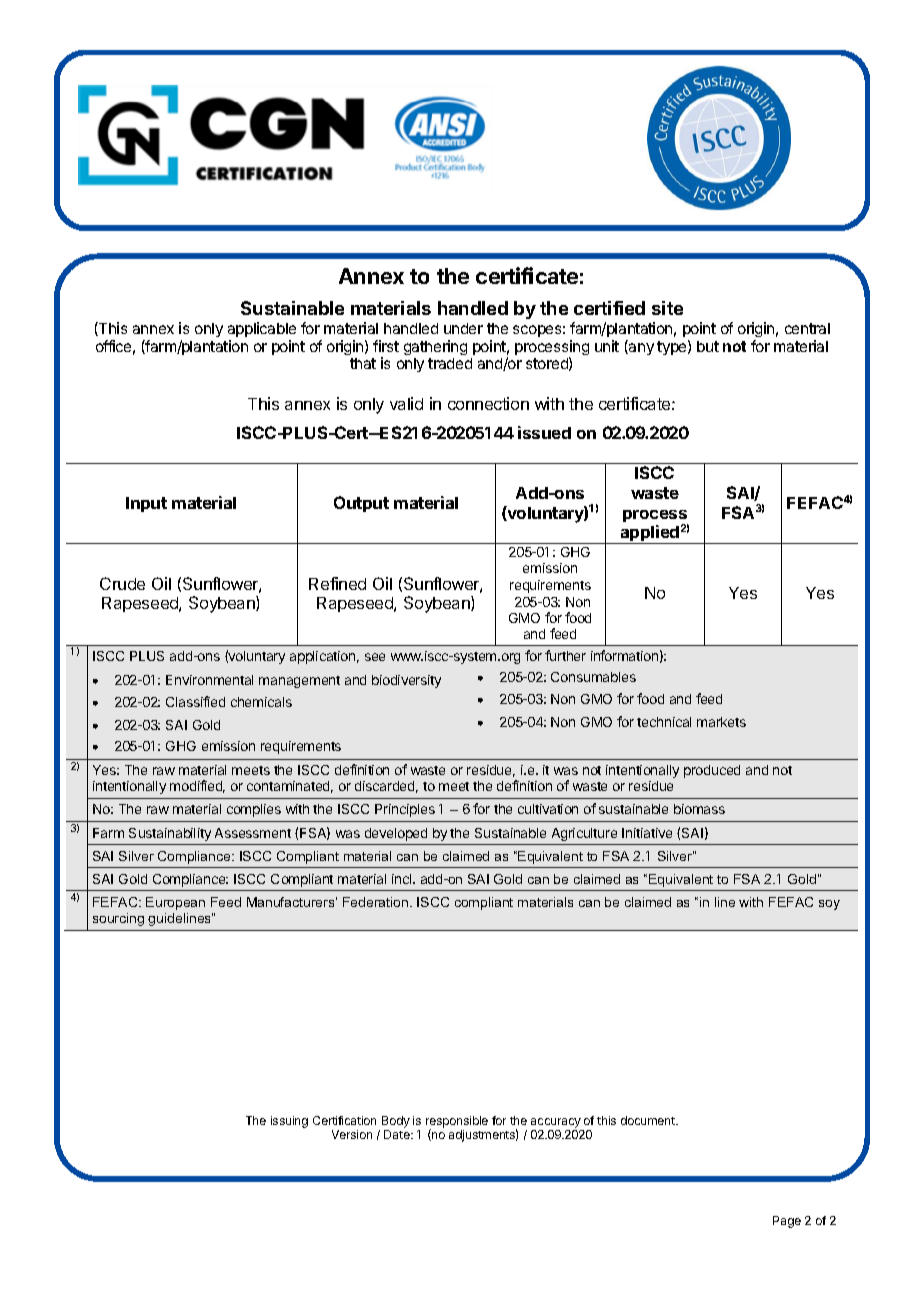  Describe the element at coordinates (254, 810) in the screenshot. I see `complies` at that location.
